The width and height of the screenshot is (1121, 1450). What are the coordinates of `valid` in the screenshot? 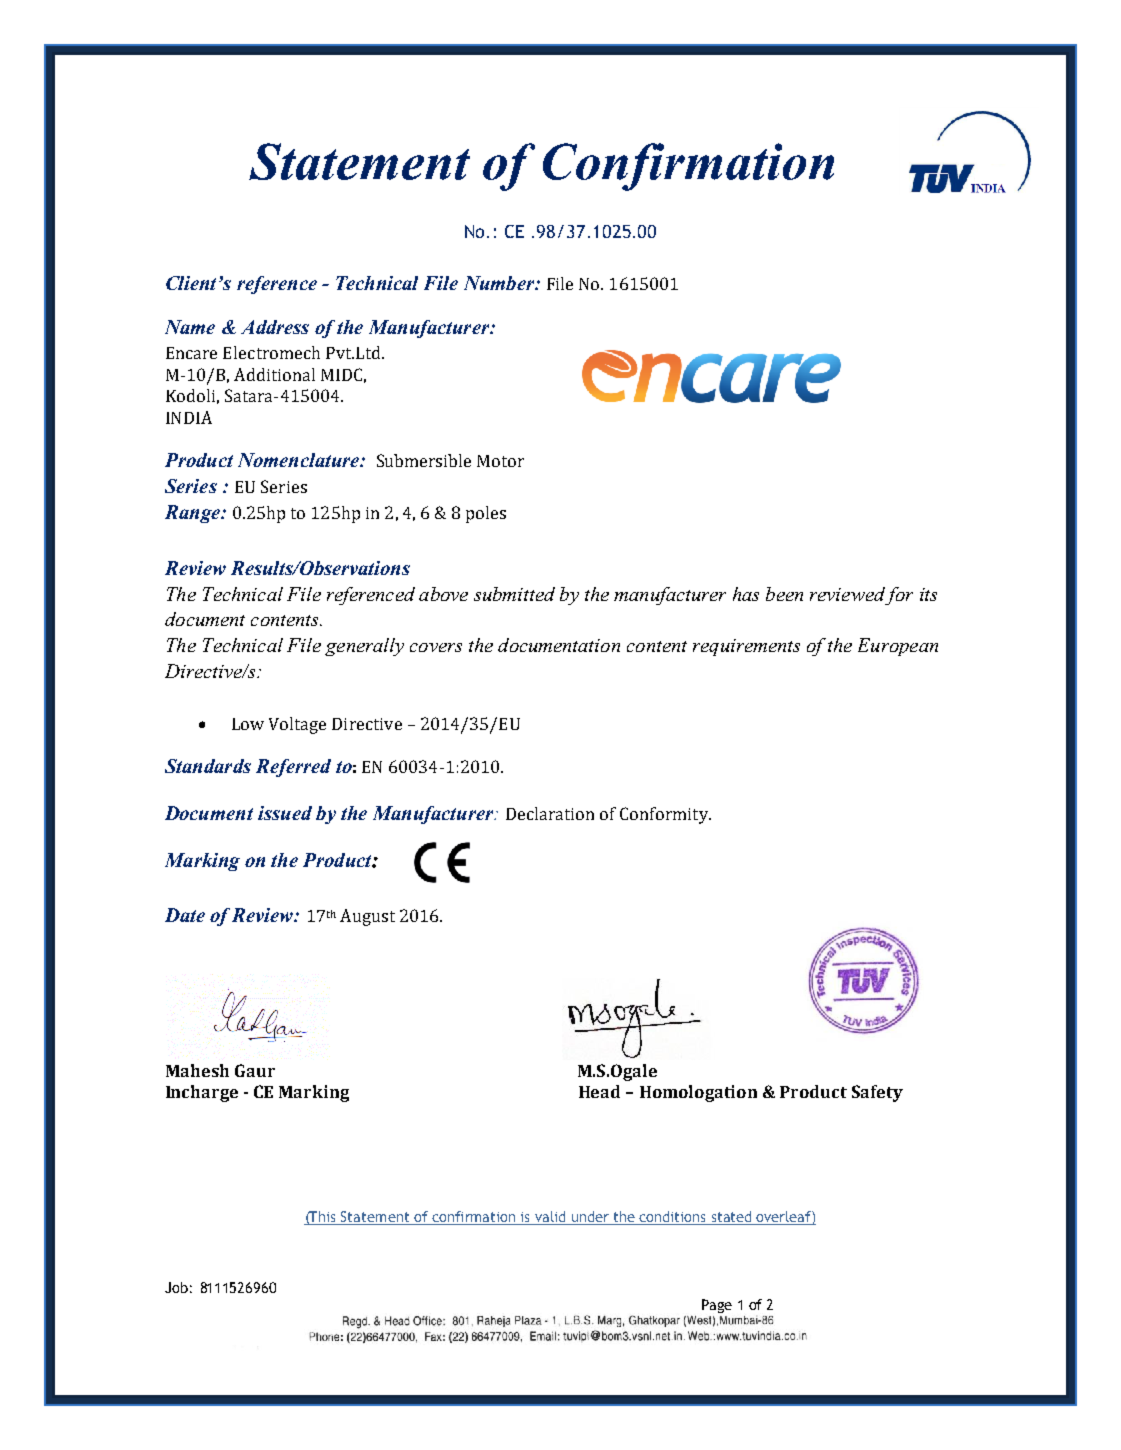 It's located at (550, 1218).
